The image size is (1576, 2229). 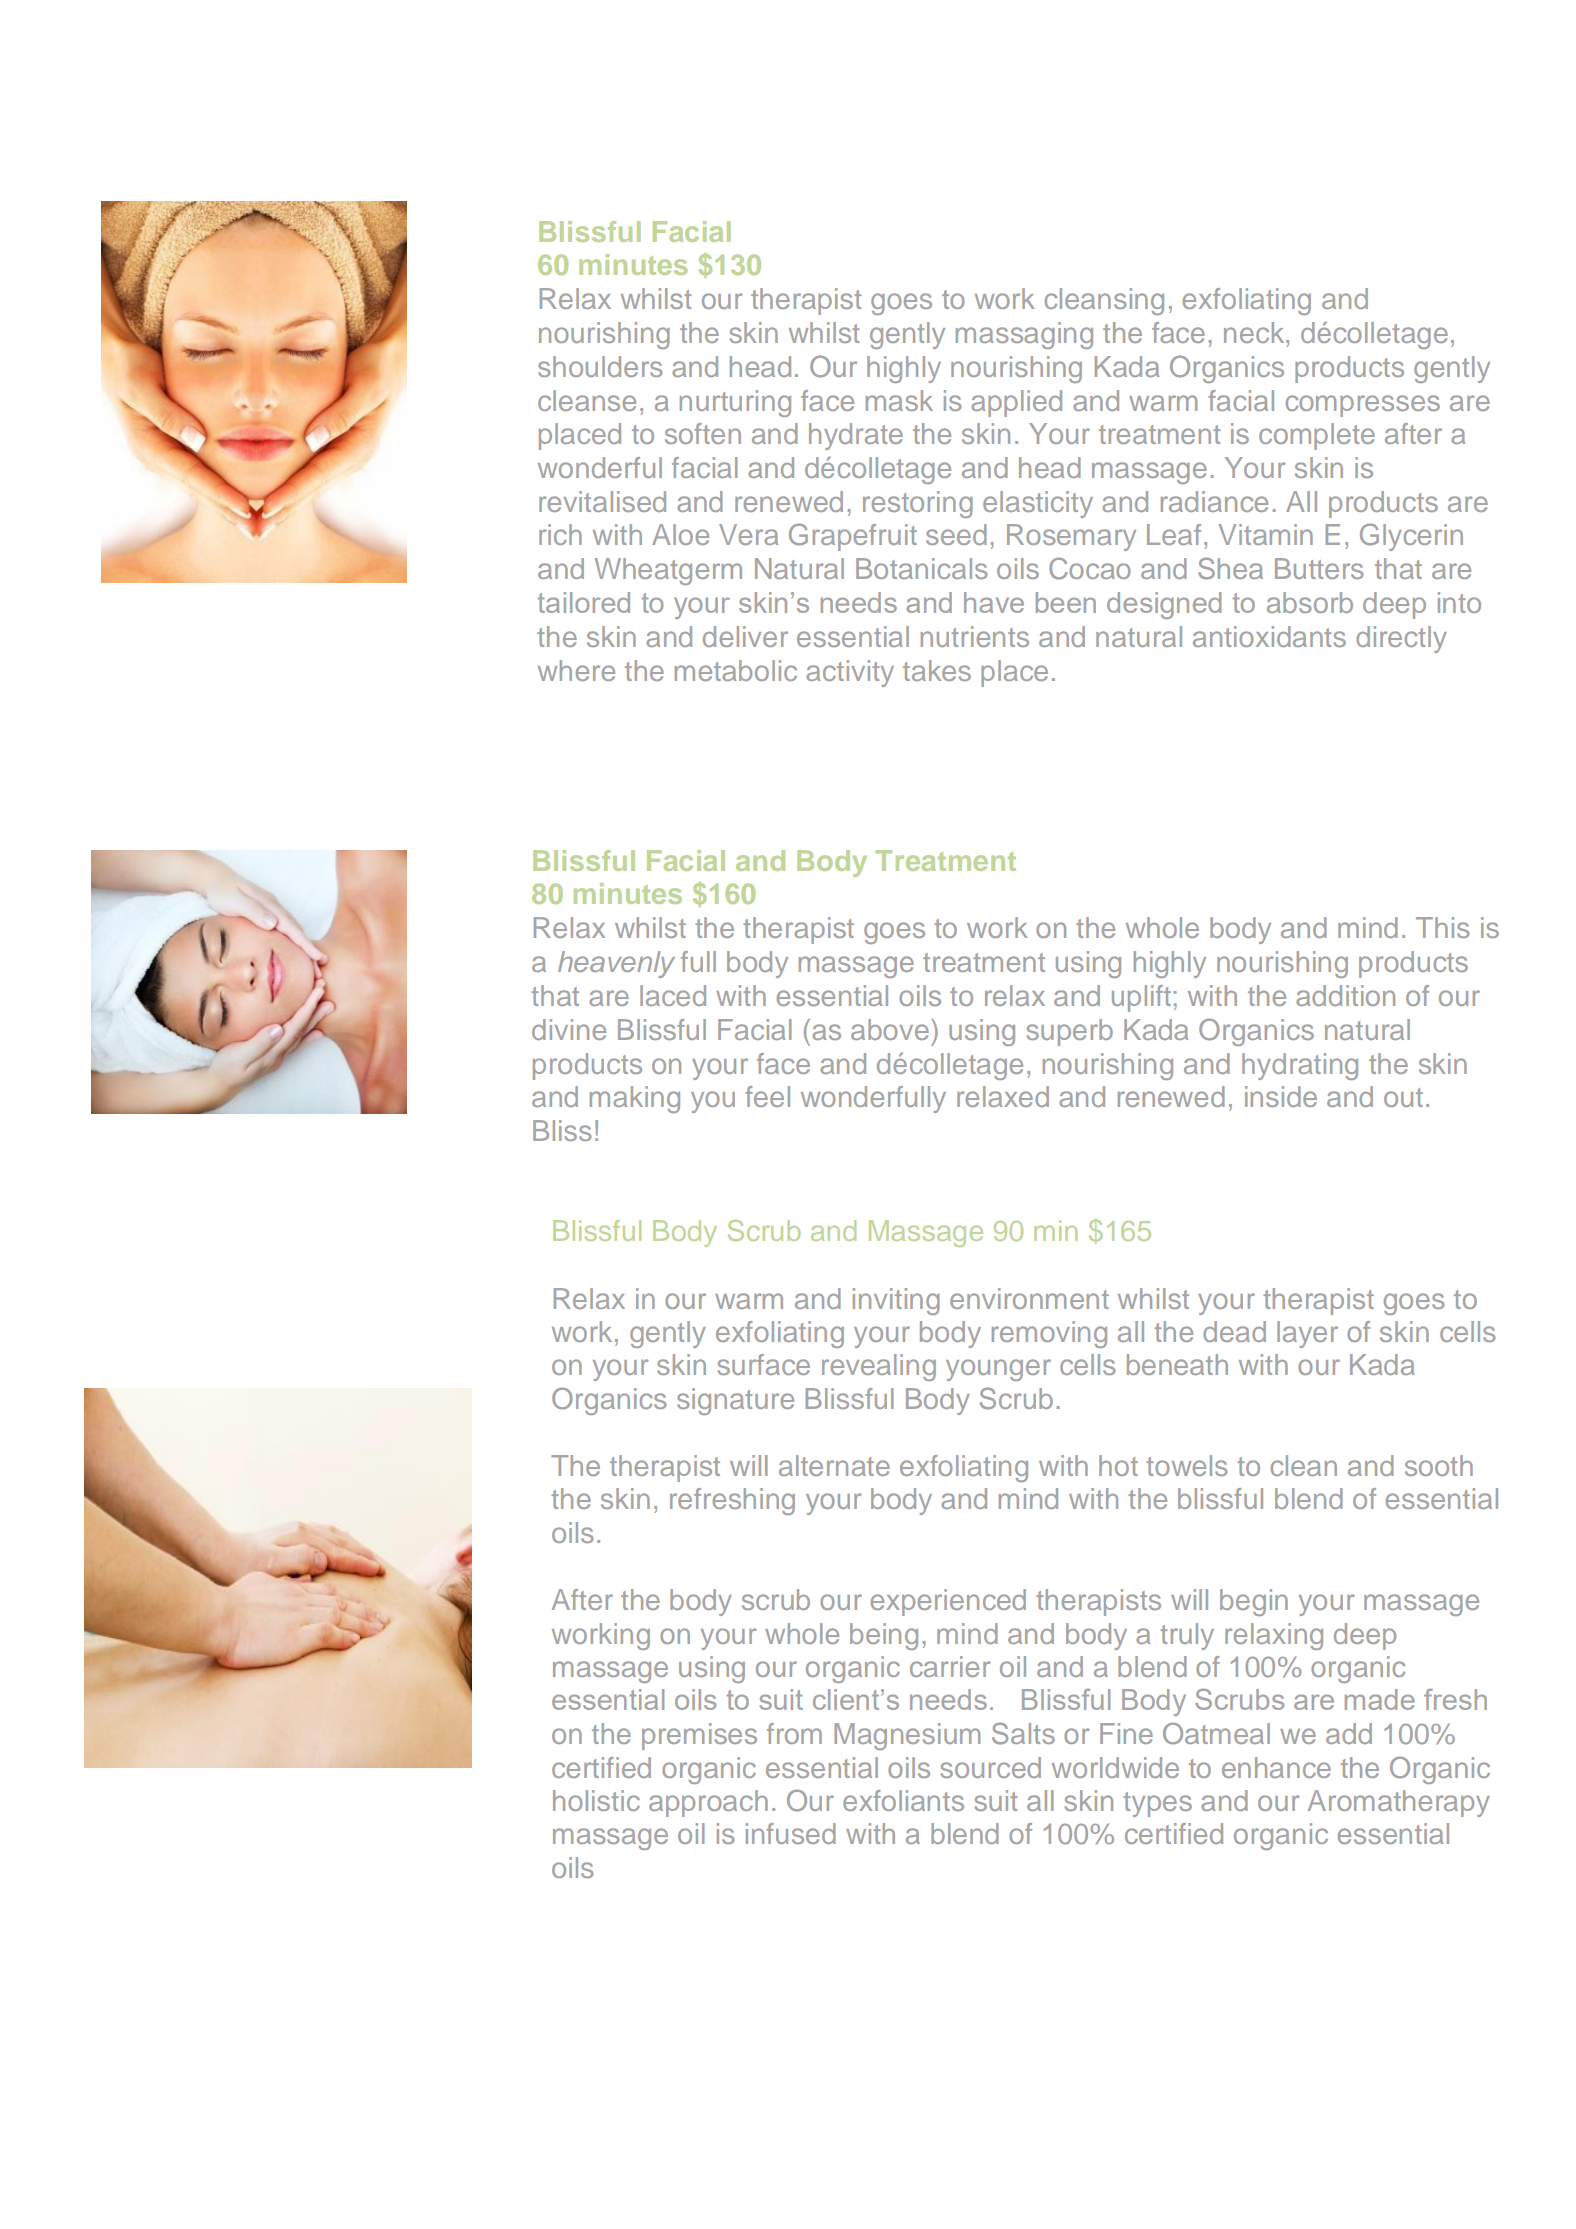 What do you see at coordinates (635, 1099) in the page?
I see `making` at bounding box center [635, 1099].
